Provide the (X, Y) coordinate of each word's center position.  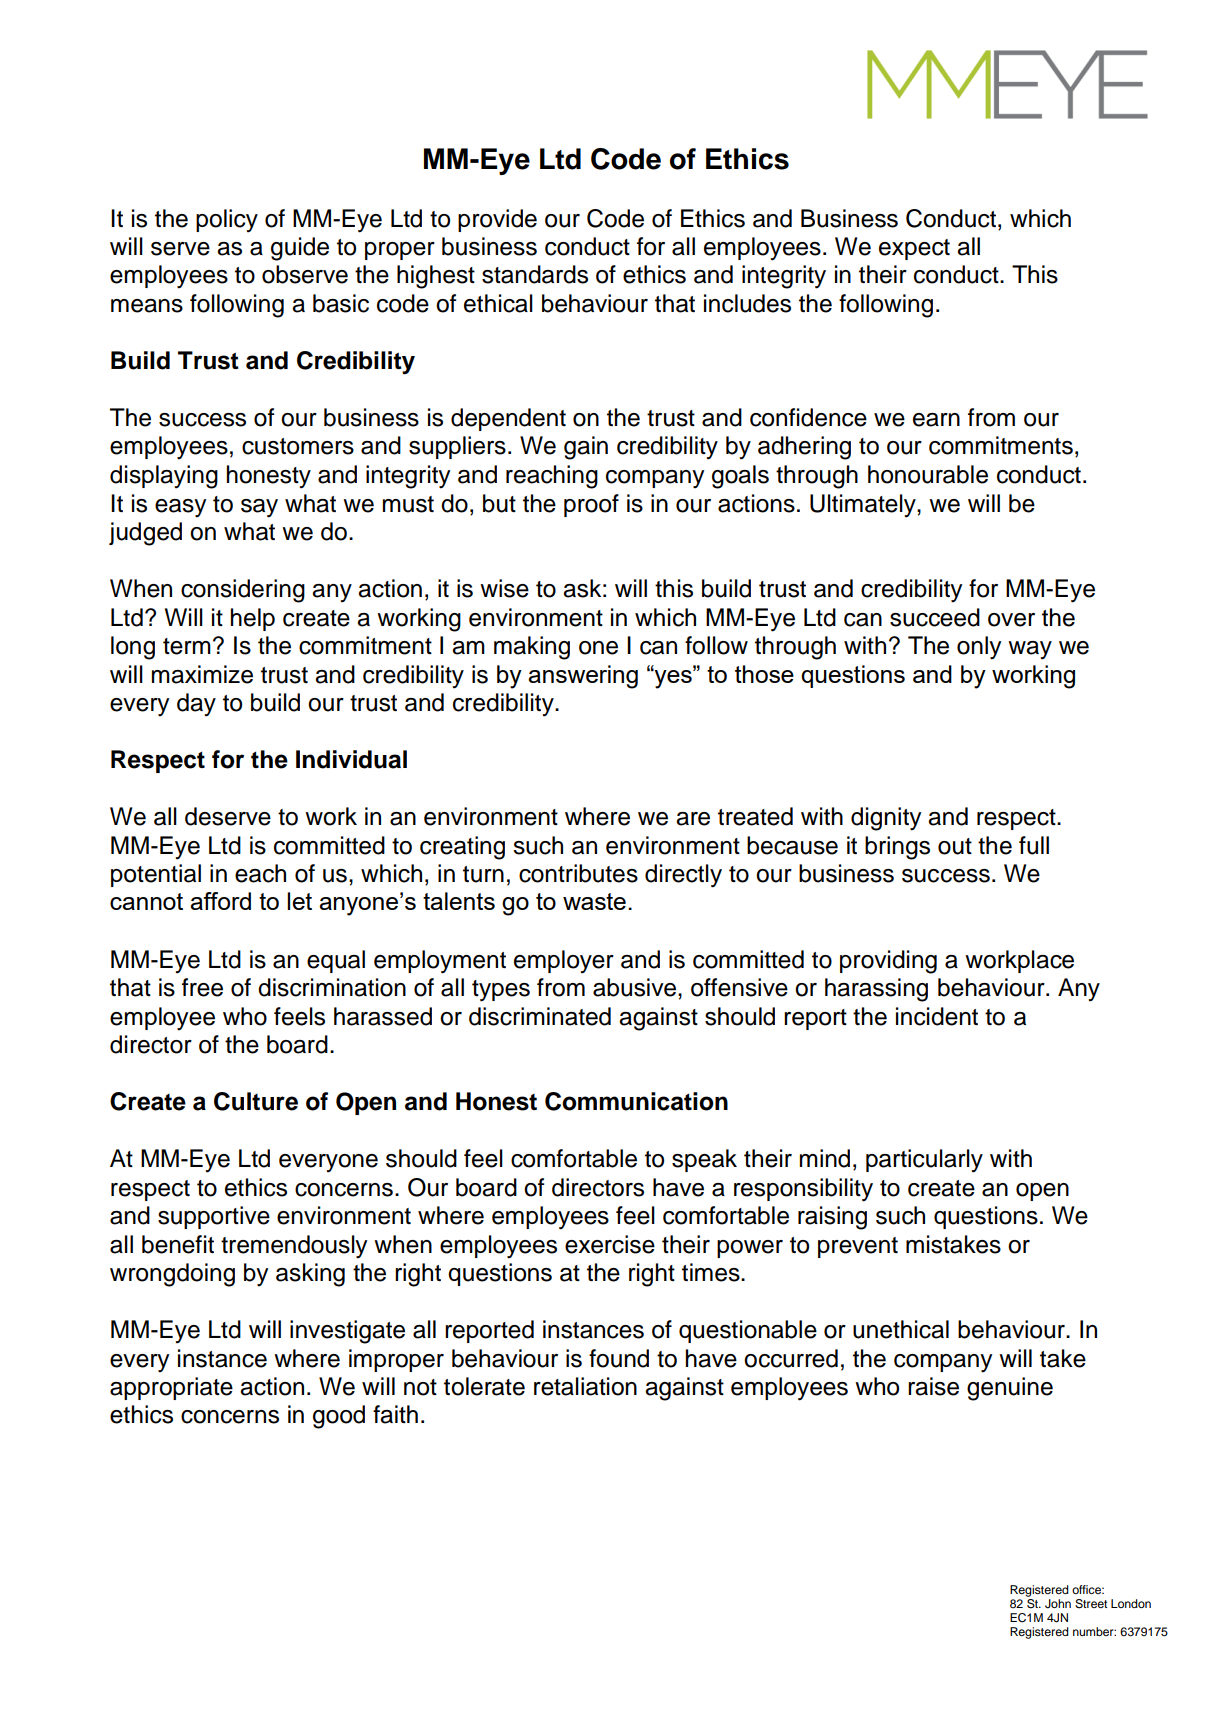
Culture (256, 1101)
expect (914, 249)
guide (300, 249)
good (339, 1417)
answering (583, 677)
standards (535, 274)
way (1030, 650)
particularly (924, 1161)
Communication (636, 1101)
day (196, 705)
